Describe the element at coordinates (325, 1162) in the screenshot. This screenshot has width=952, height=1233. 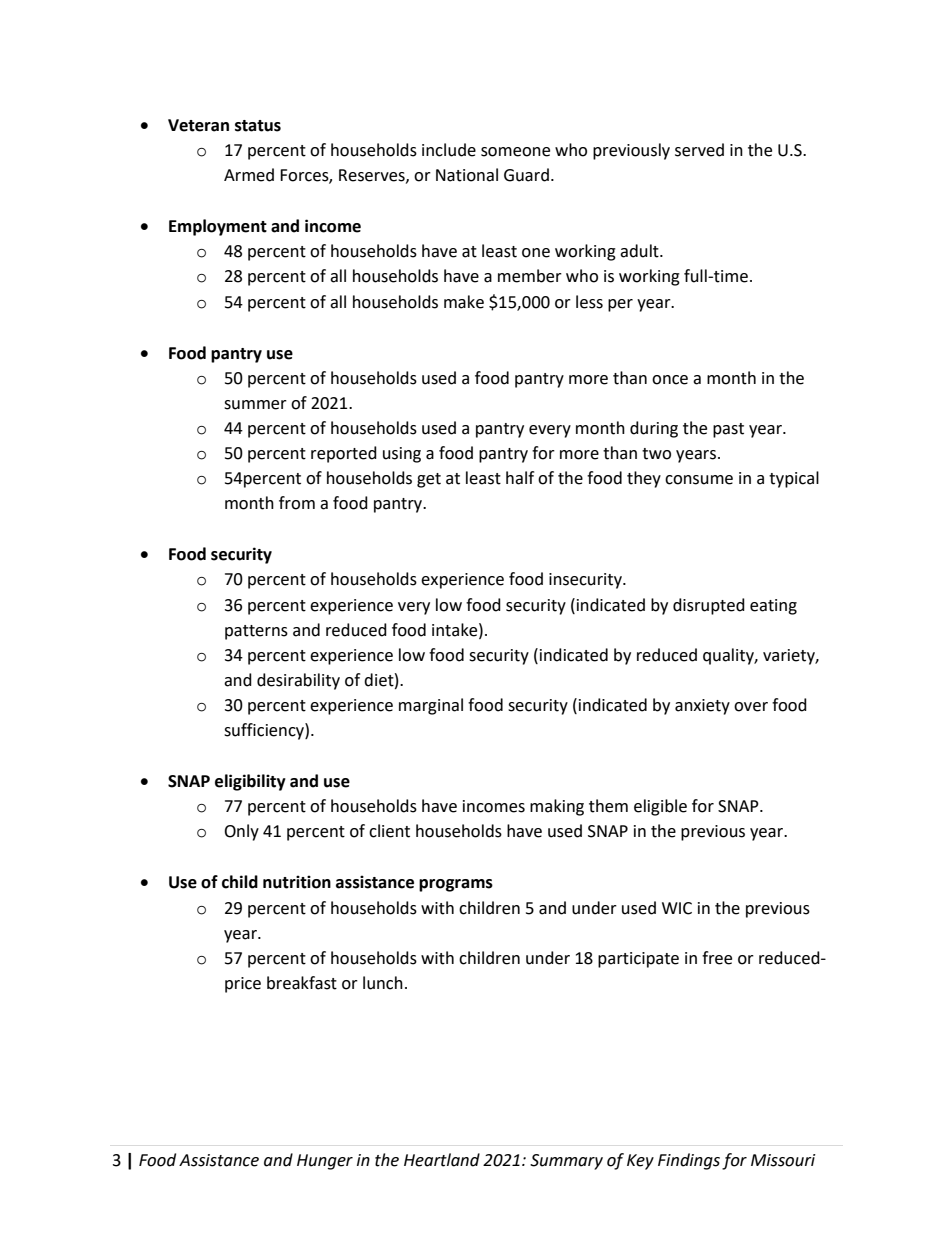
I see `Hunger` at that location.
